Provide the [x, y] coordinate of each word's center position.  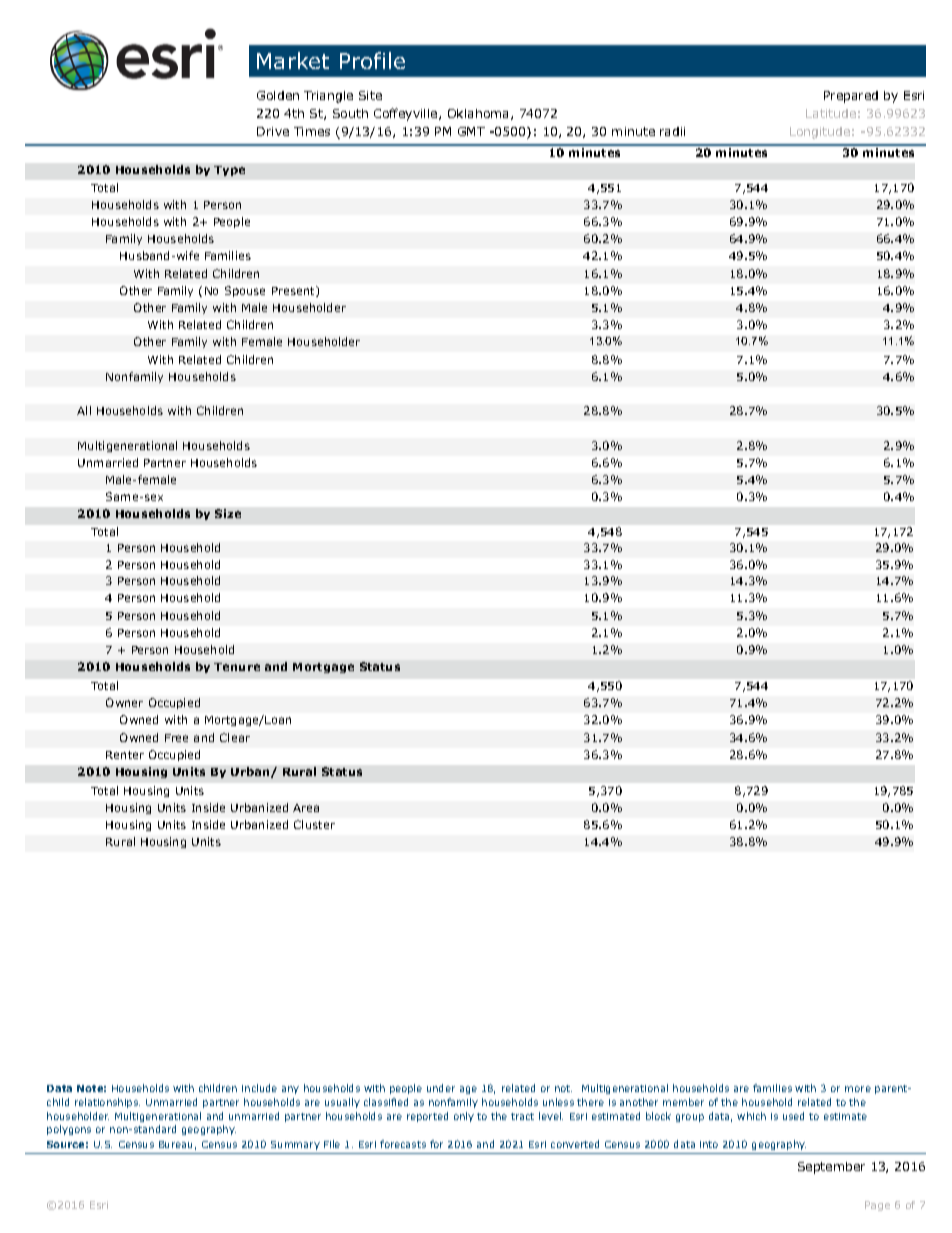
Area [306, 808]
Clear [235, 737]
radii [672, 131]
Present [294, 291]
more [858, 1089]
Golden [278, 95]
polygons [69, 1130]
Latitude [831, 113]
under [441, 1088]
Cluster [314, 824]
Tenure [237, 667]
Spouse [245, 291]
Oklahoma [480, 114]
